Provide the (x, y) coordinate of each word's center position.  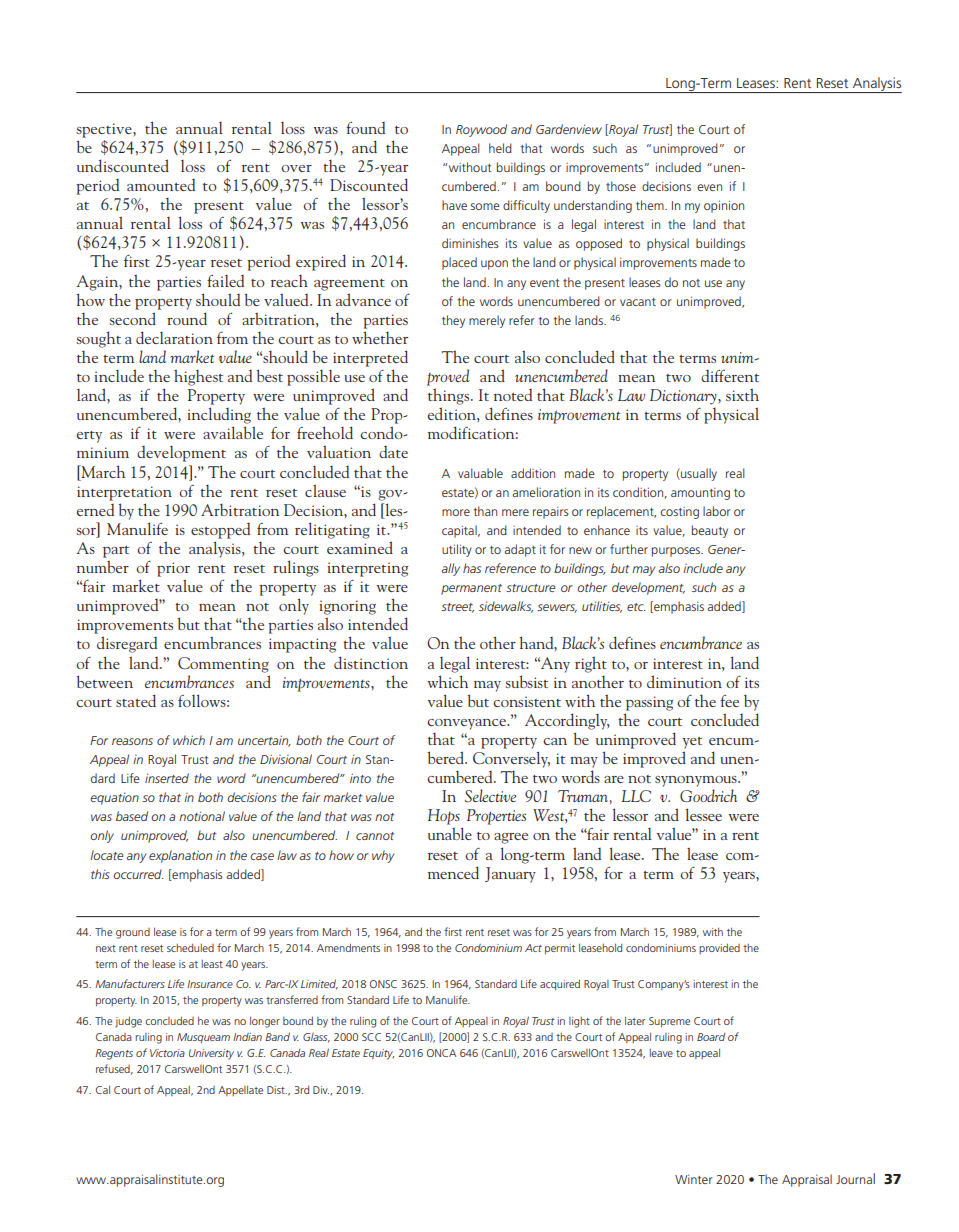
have (454, 205)
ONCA (441, 1053)
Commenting (223, 665)
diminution (684, 681)
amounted (161, 185)
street (457, 608)
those (621, 186)
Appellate (240, 1090)
